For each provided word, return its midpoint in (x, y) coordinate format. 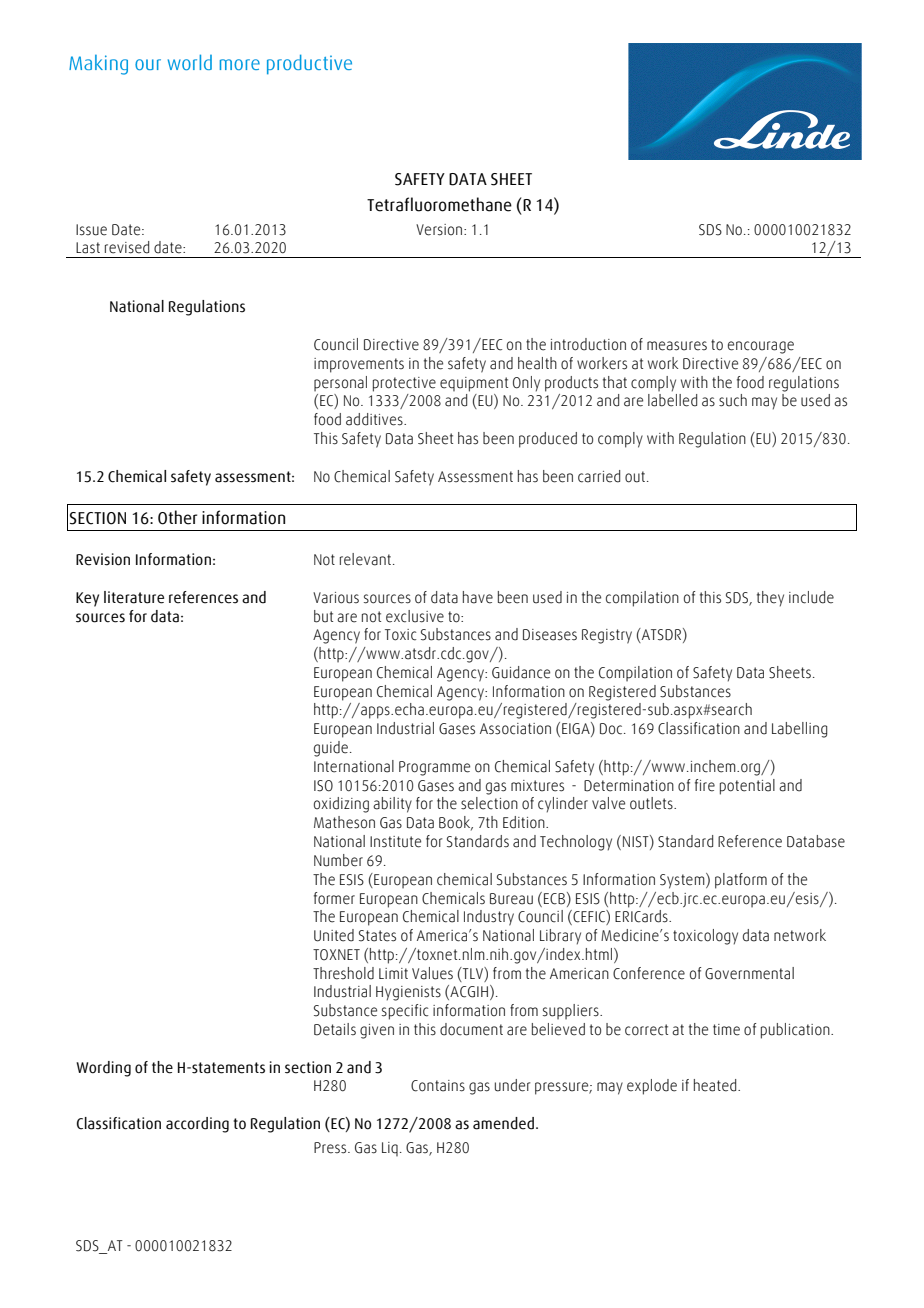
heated (716, 1085)
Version (440, 230)
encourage (761, 347)
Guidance (521, 672)
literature (134, 597)
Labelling (799, 730)
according (197, 1125)
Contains (438, 1086)
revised (127, 247)
